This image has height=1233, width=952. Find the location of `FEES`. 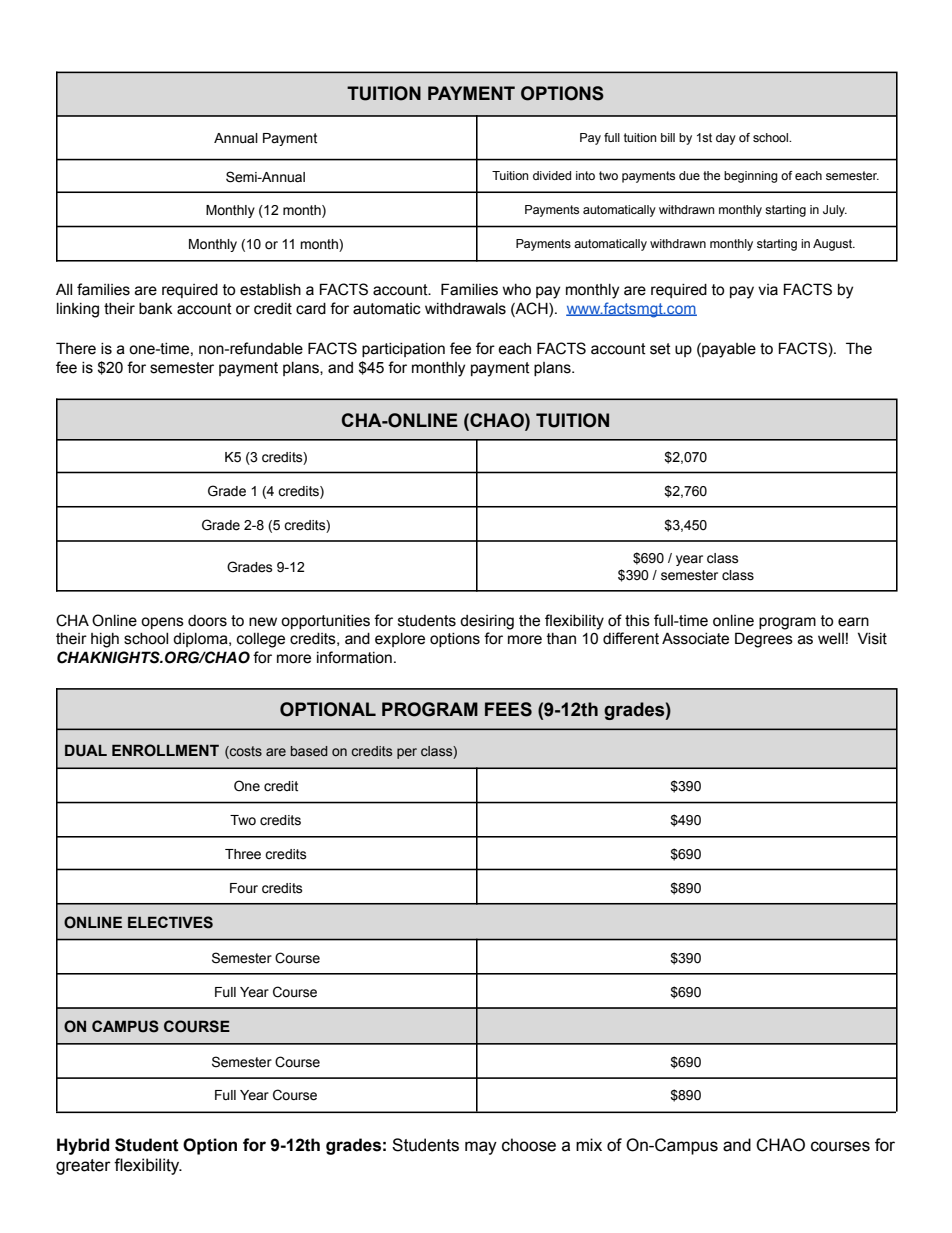

FEES is located at coordinates (508, 709).
